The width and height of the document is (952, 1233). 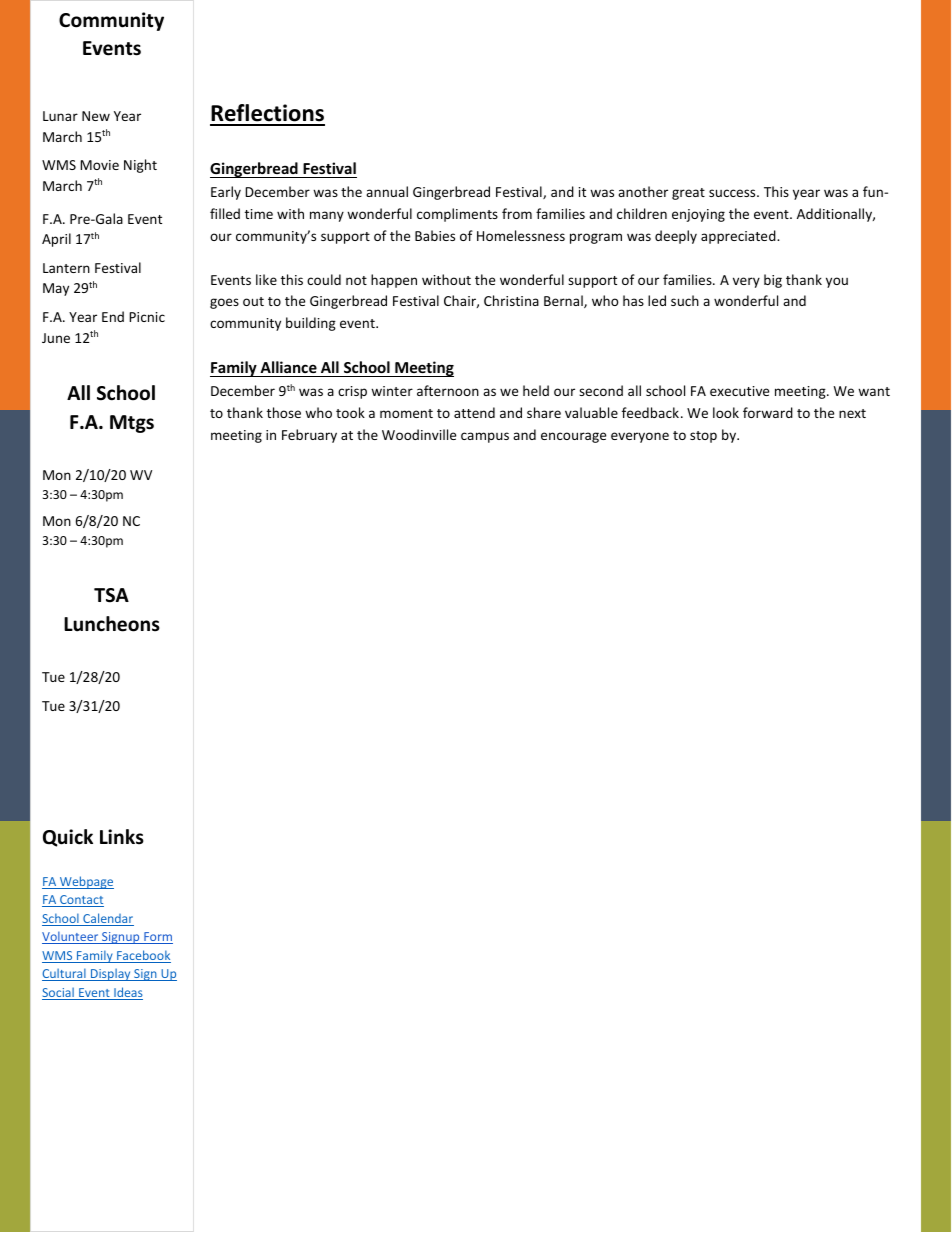 I want to click on Night, so click(x=140, y=166).
